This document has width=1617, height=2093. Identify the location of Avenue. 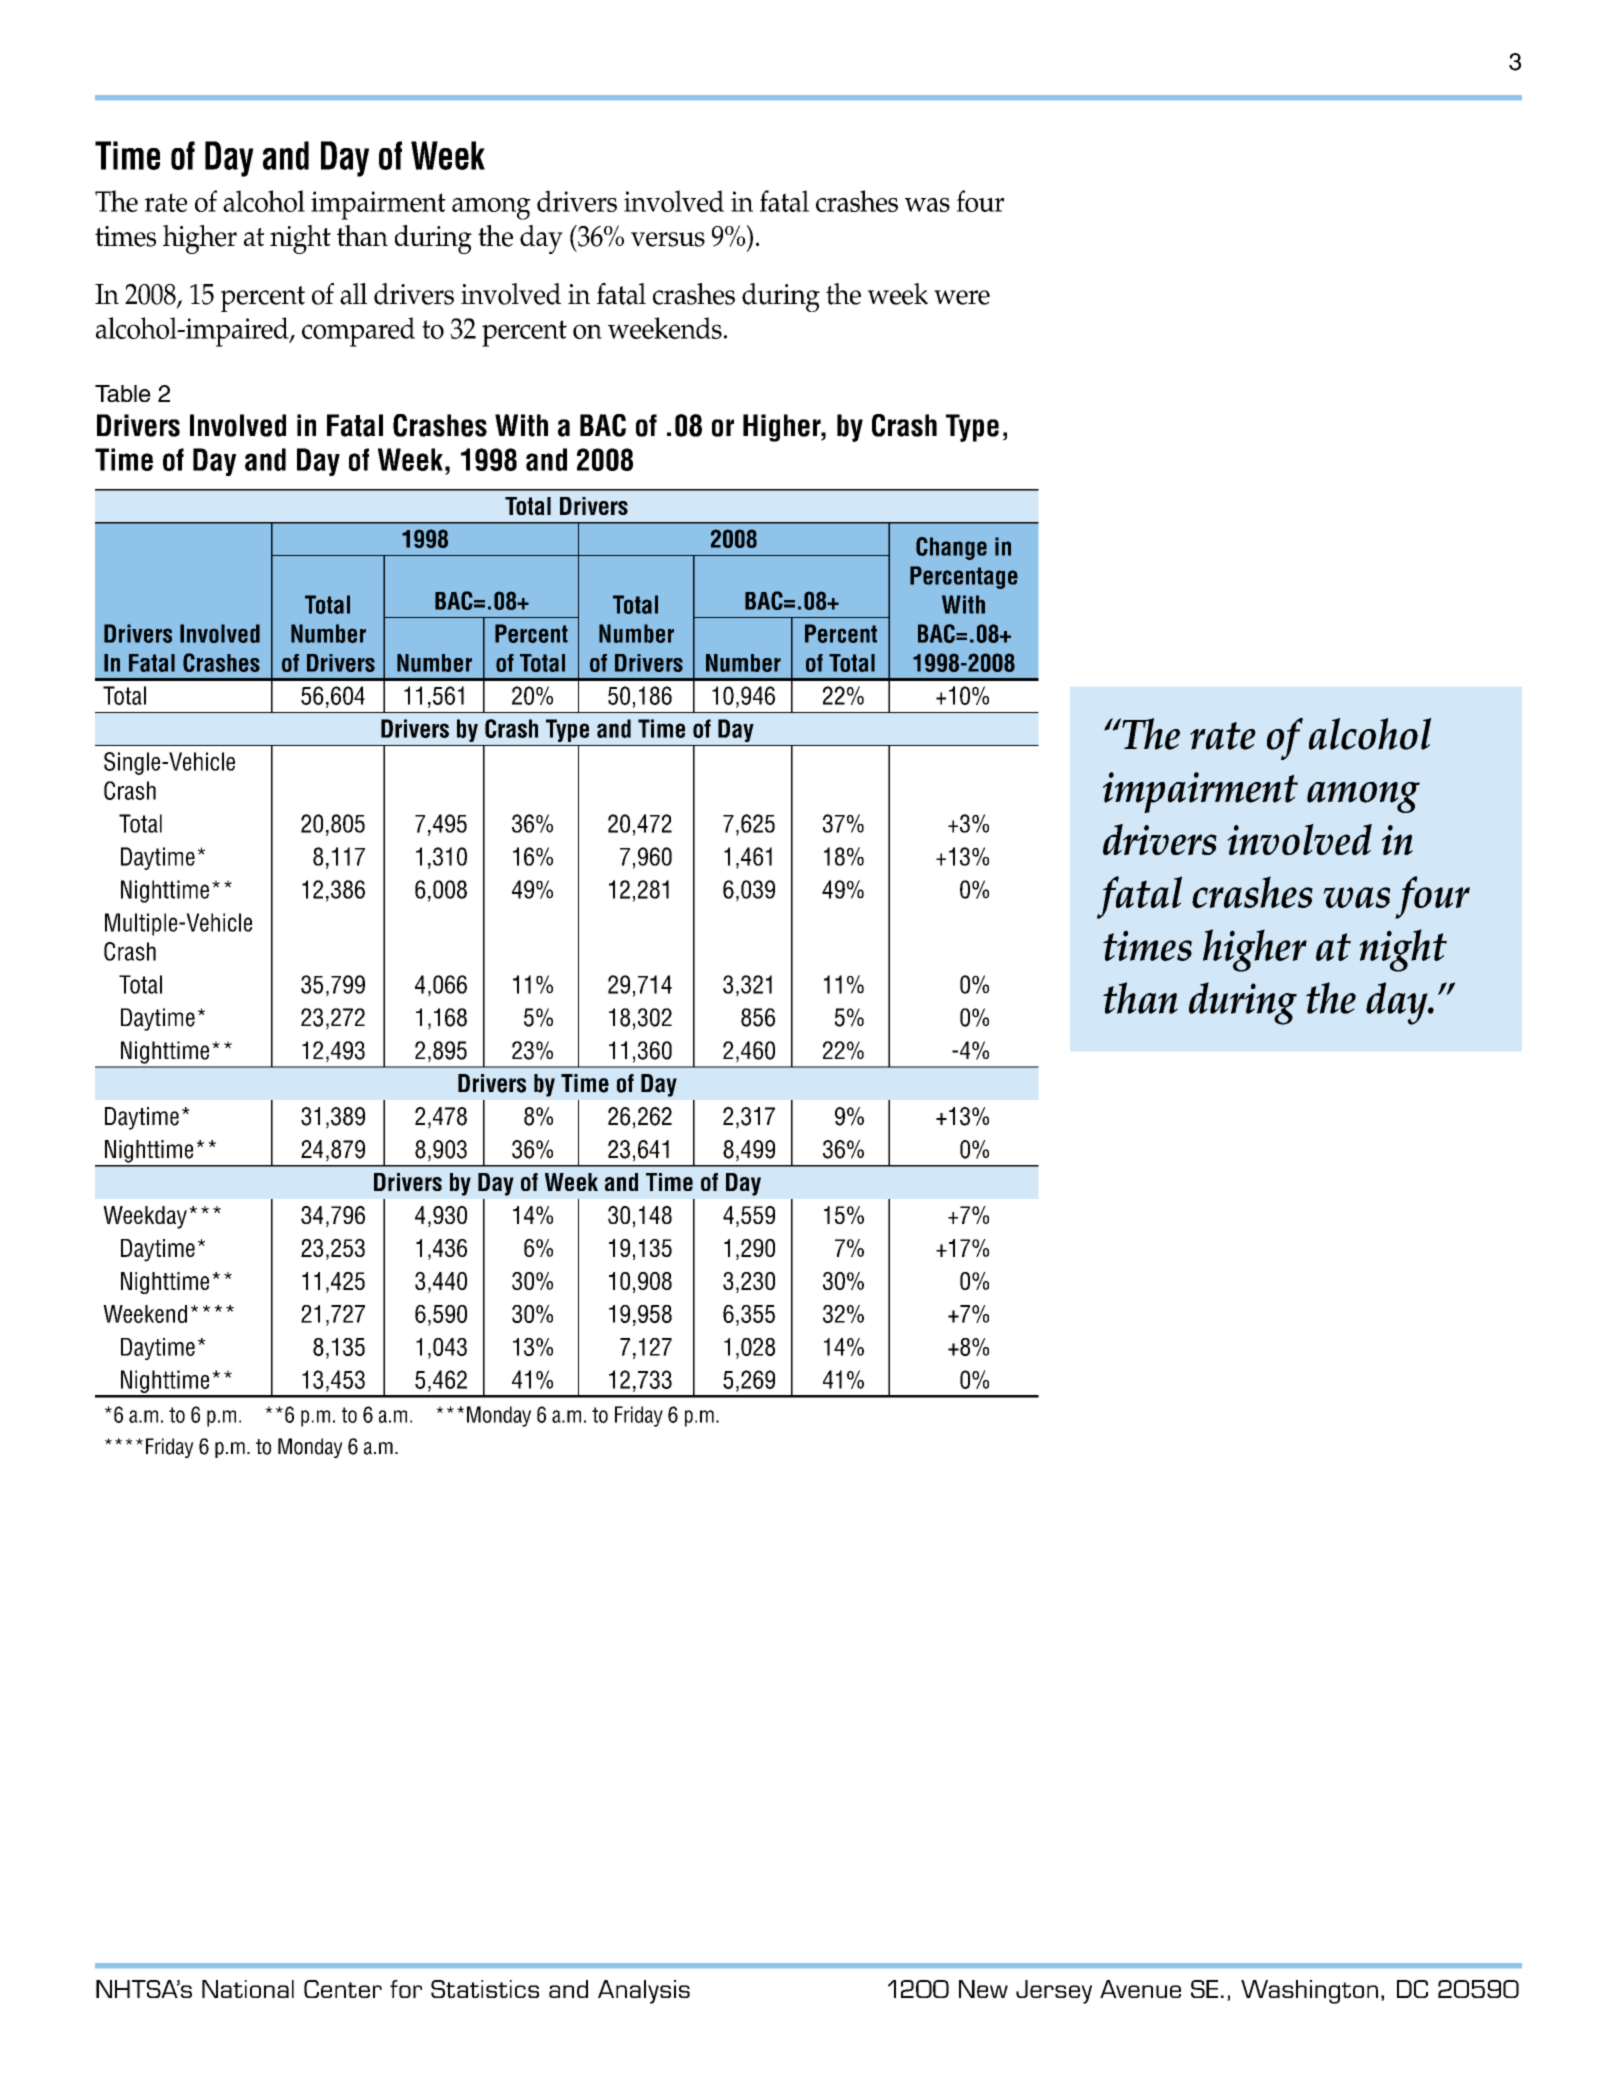
(1140, 1989).
